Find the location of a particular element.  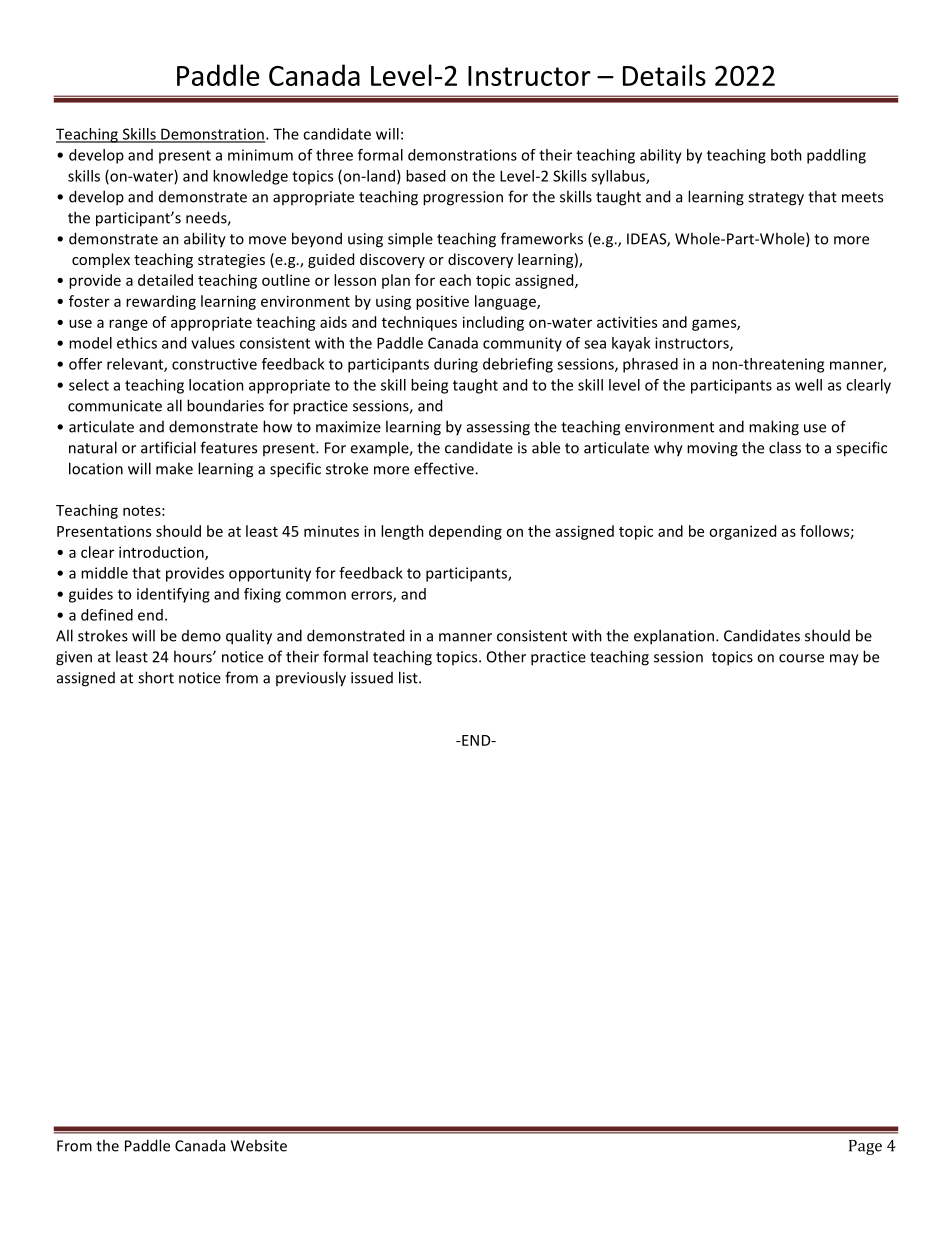

short is located at coordinates (156, 677).
